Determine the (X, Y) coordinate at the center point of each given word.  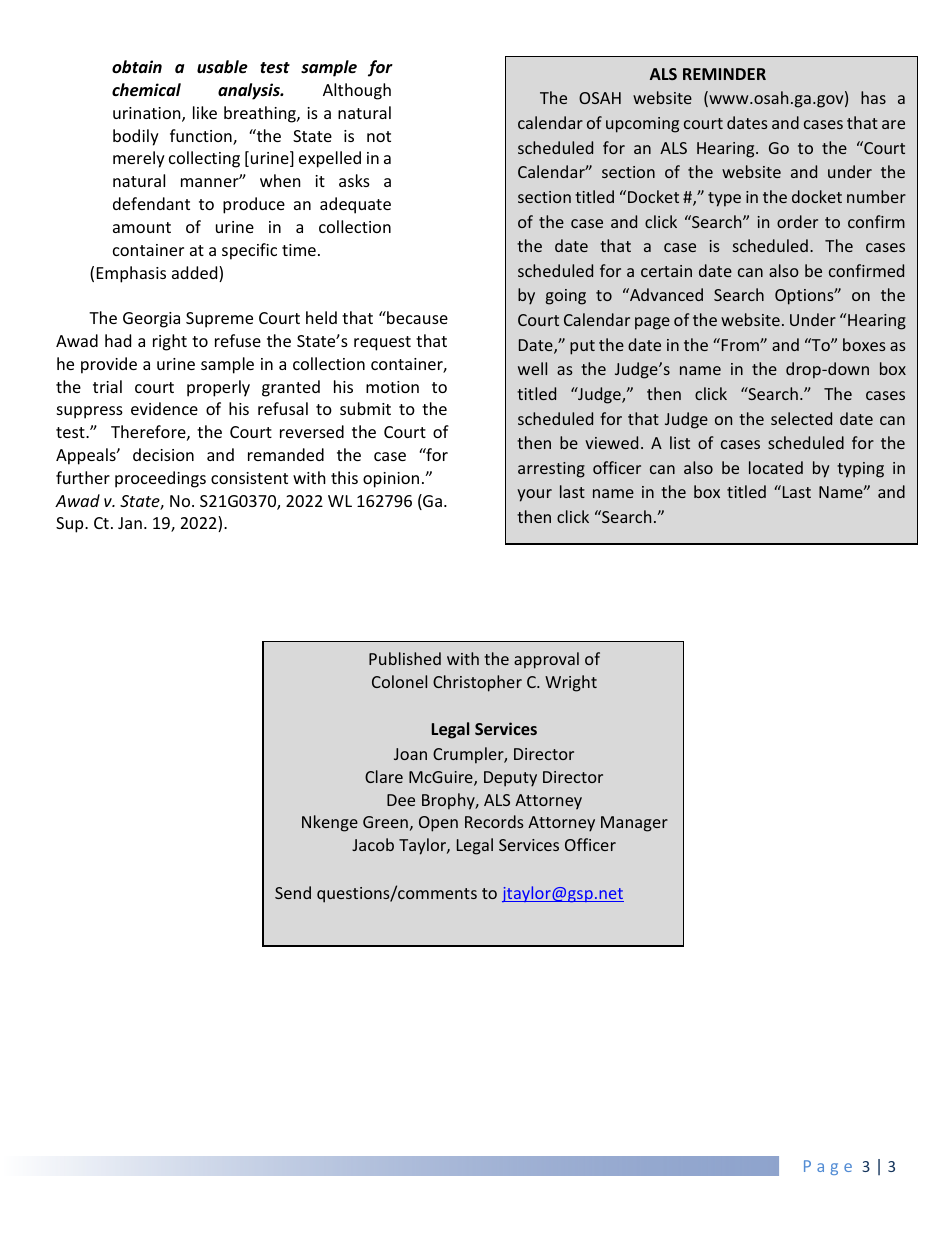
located (776, 467)
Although (357, 91)
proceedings (160, 479)
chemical (146, 90)
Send (293, 892)
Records (494, 821)
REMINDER (724, 74)
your (534, 495)
